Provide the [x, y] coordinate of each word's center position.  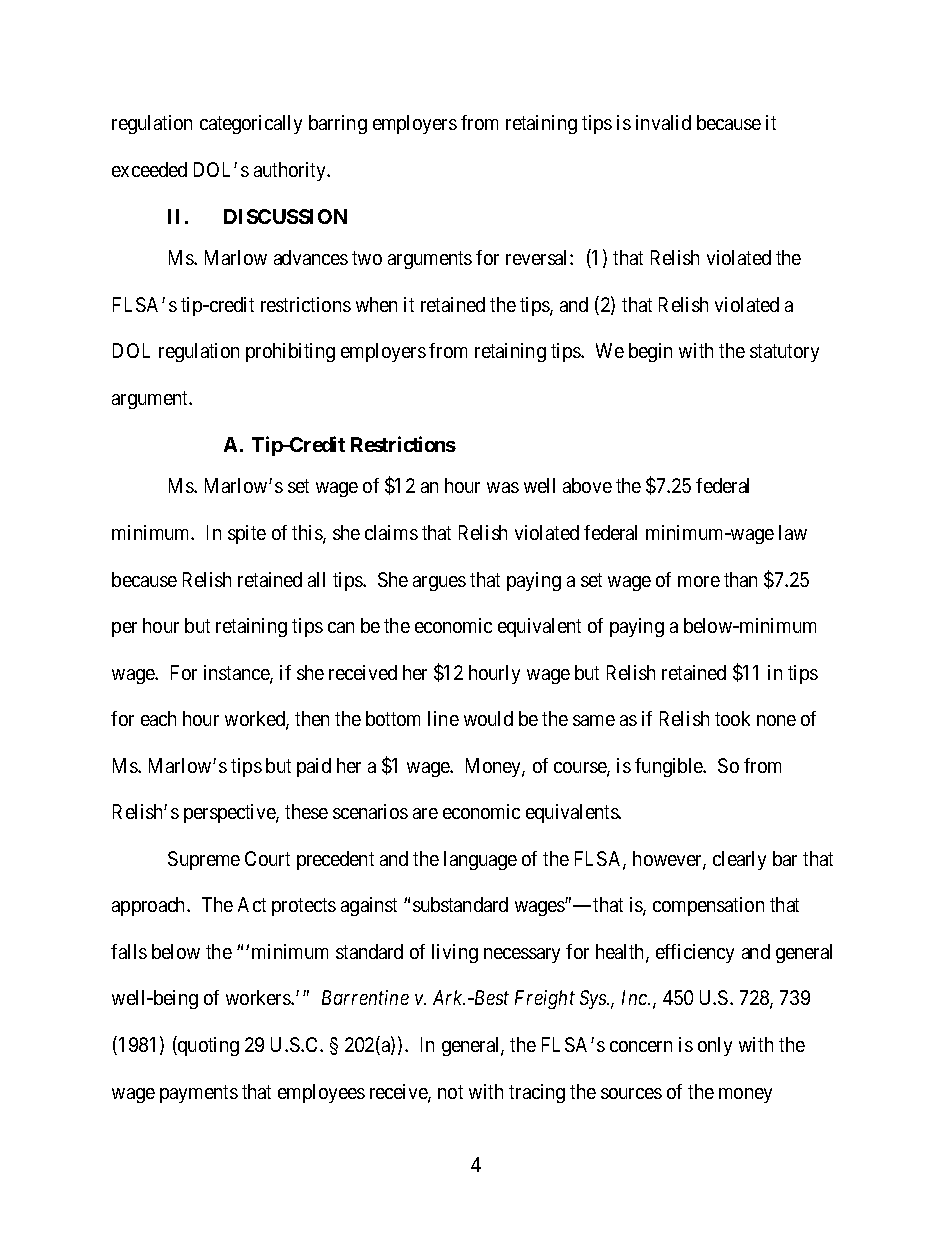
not [450, 1092]
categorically [251, 124]
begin [650, 352]
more [699, 581]
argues [439, 583]
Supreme [204, 860]
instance [237, 674]
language [480, 860]
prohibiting [290, 352]
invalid [663, 122]
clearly [739, 860]
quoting [207, 1046]
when [376, 304]
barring [338, 124]
